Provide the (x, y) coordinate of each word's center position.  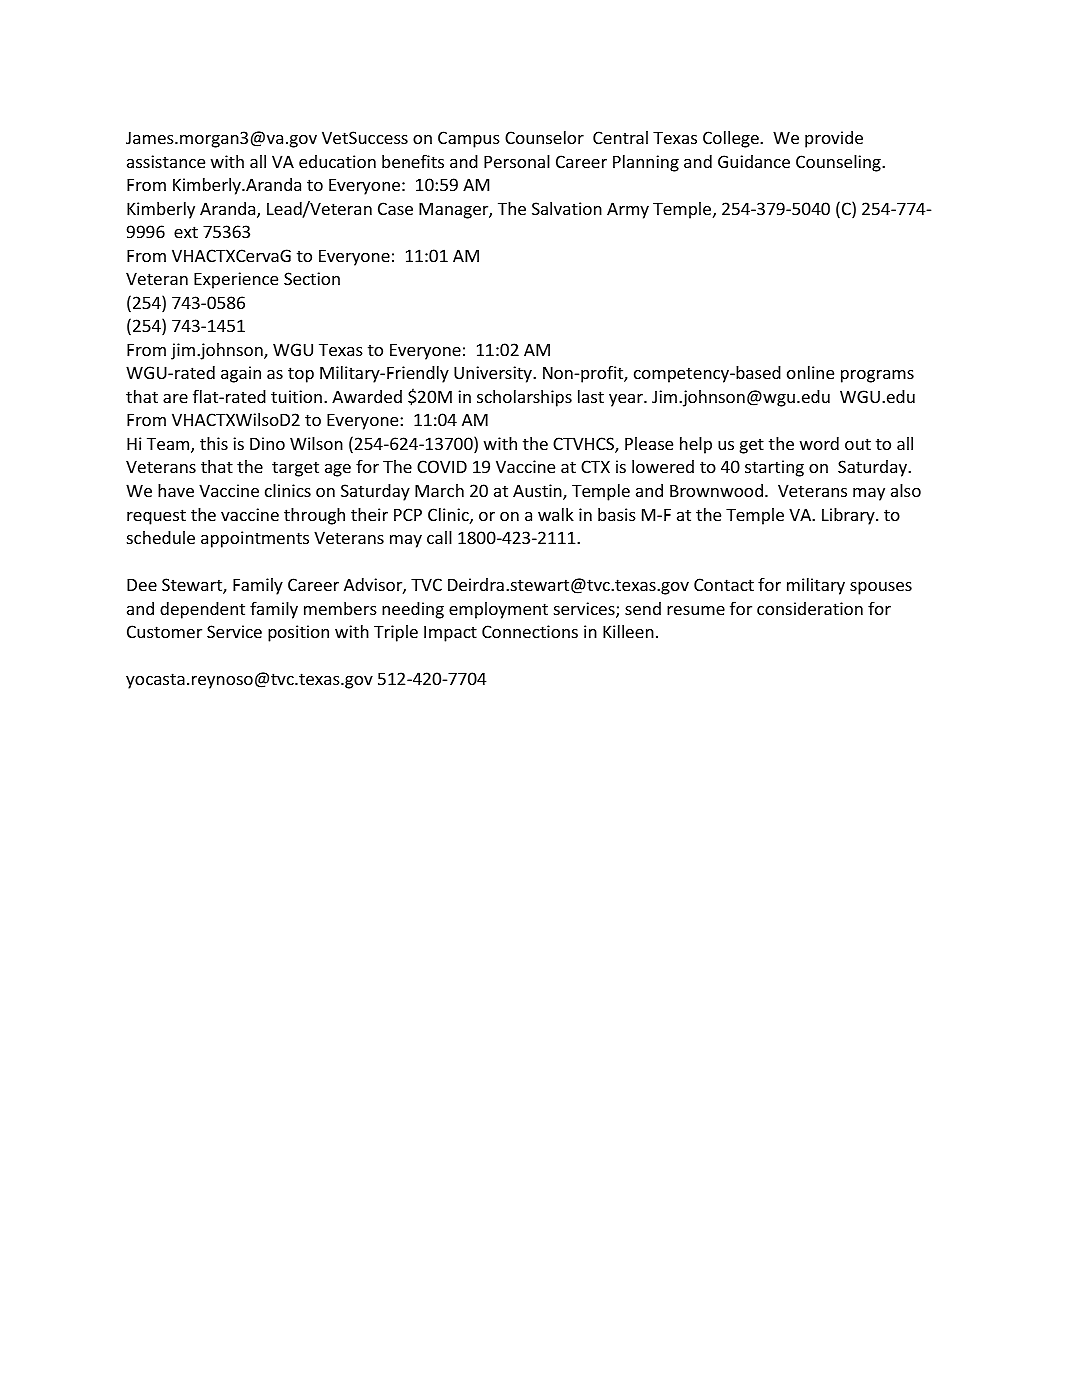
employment (498, 610)
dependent (202, 610)
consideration (810, 608)
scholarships (524, 398)
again (241, 374)
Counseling (839, 163)
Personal (517, 161)
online (810, 372)
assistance (166, 161)
